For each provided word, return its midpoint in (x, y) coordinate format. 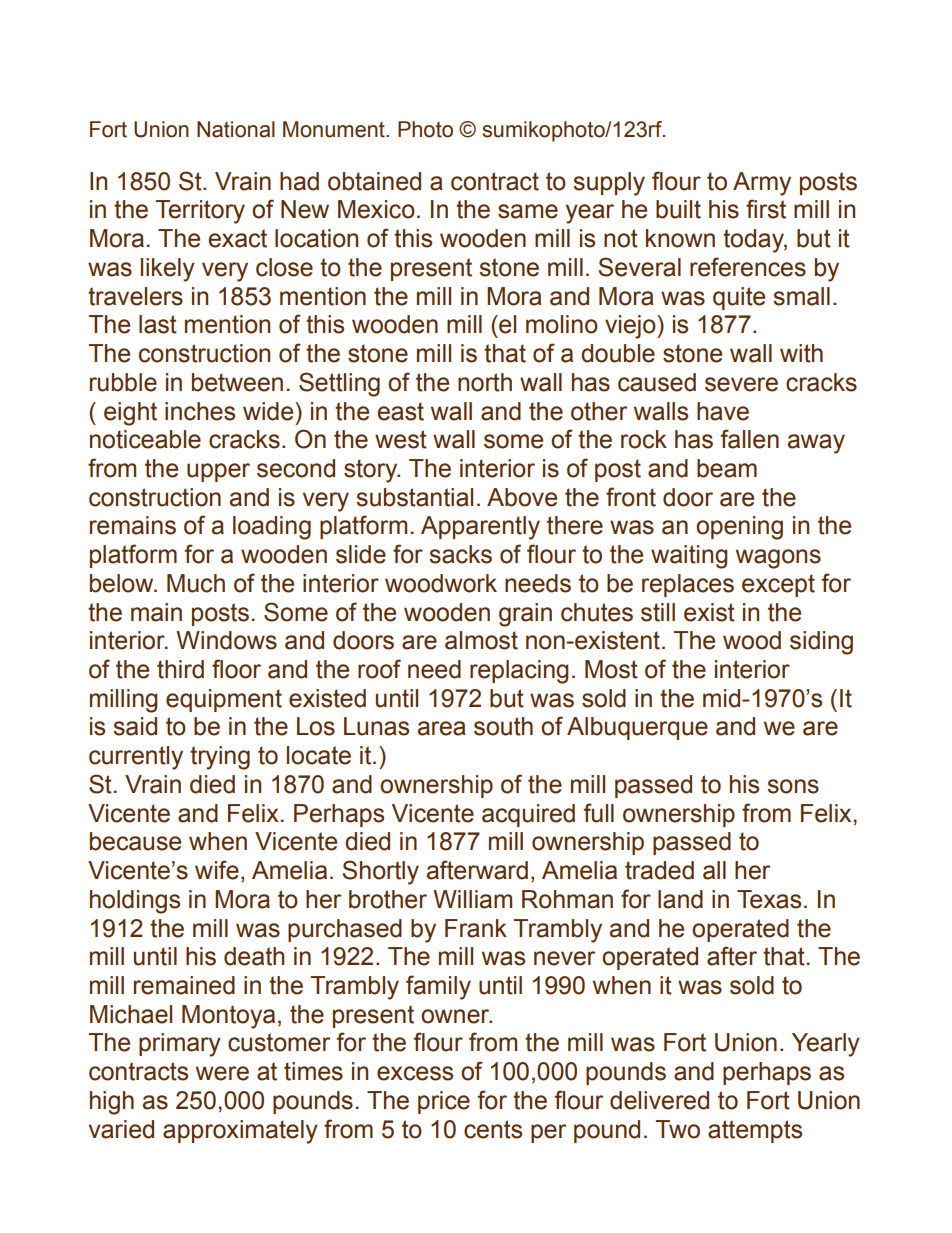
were (222, 1073)
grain (525, 615)
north (485, 382)
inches (200, 411)
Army (762, 184)
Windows (226, 640)
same (528, 211)
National (236, 129)
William (472, 899)
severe (741, 384)
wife (217, 870)
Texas (769, 899)
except (778, 585)
